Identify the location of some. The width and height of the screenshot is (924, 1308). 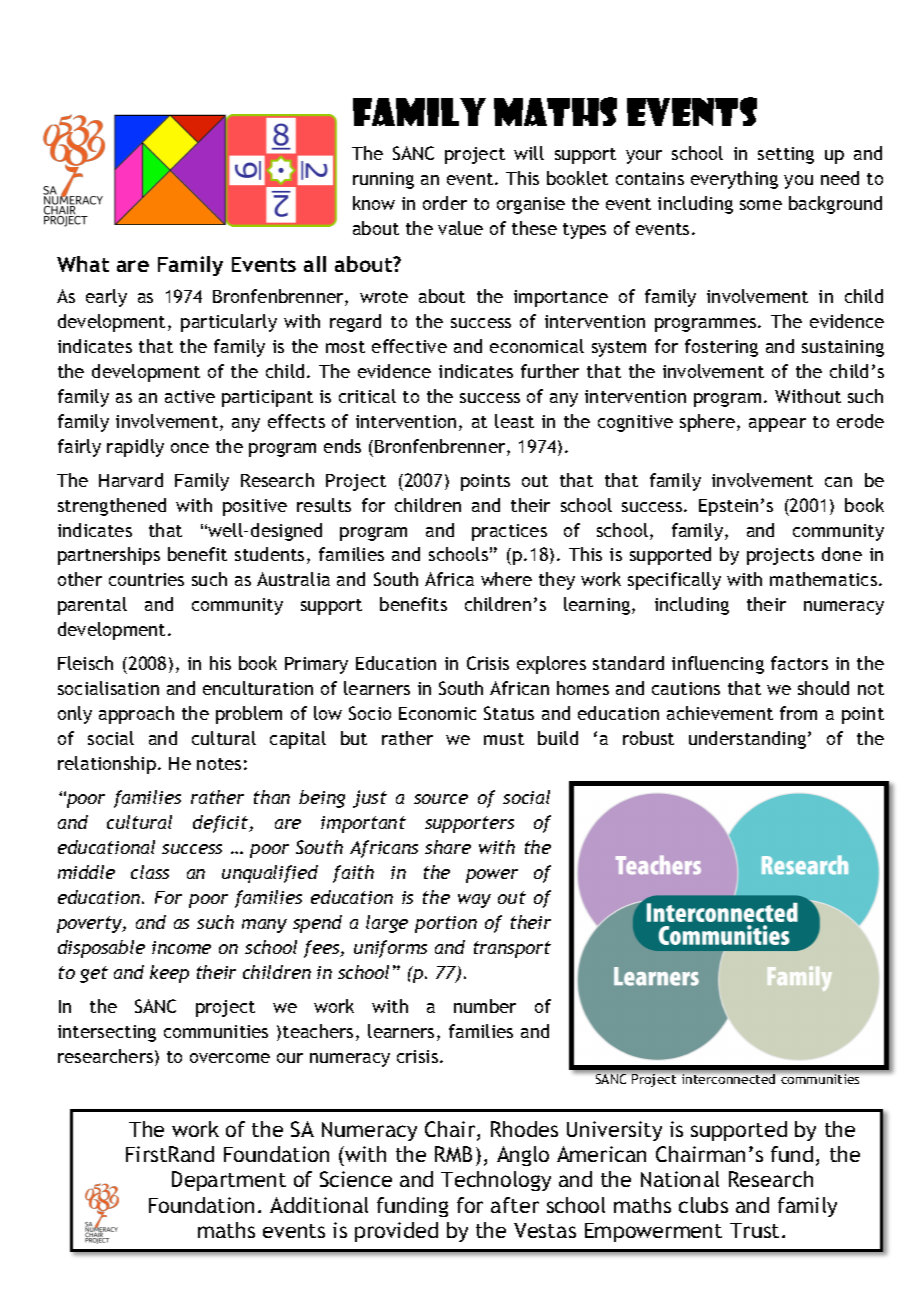
(761, 205).
